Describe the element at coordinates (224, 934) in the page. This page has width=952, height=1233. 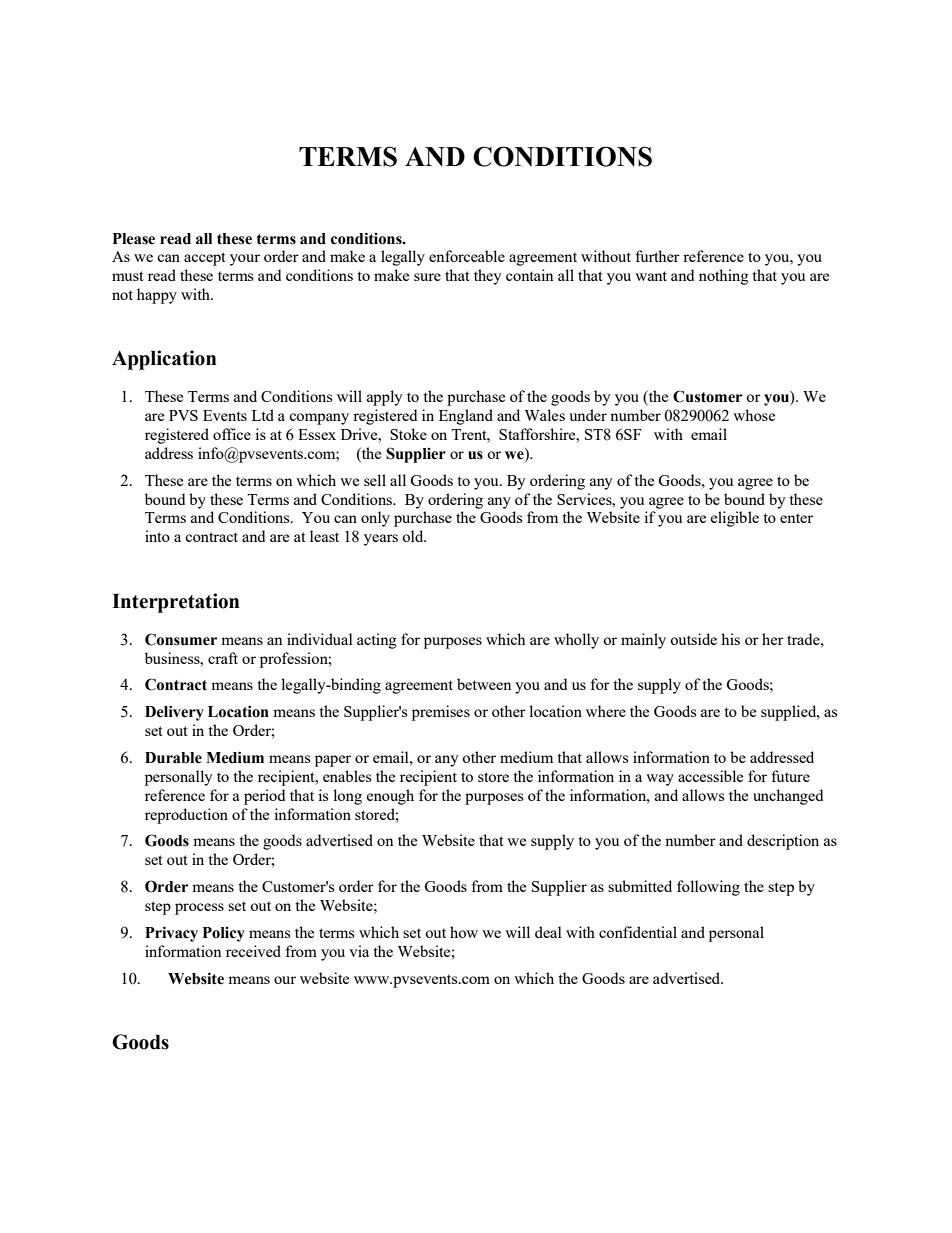
I see `Policy` at that location.
